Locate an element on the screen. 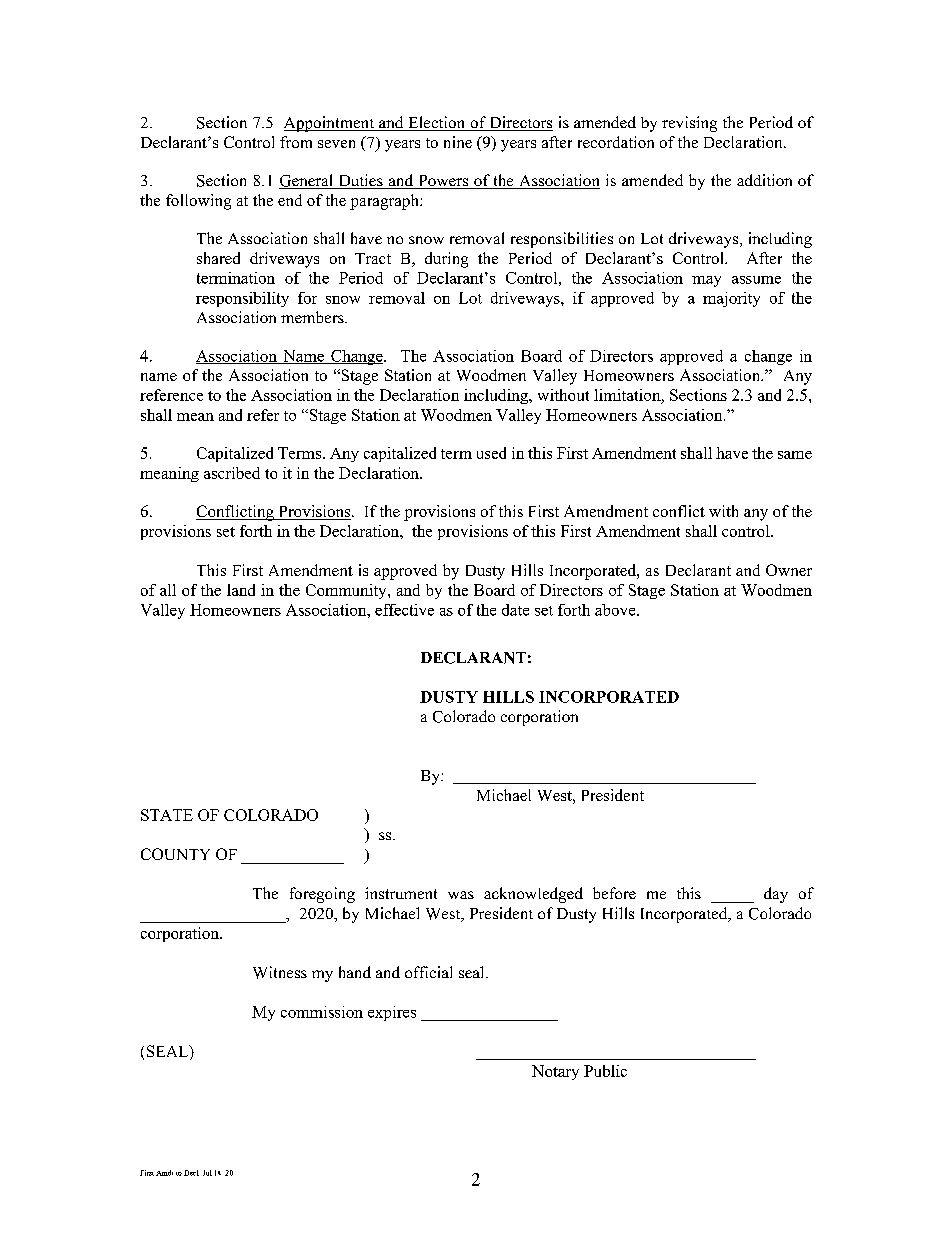  above is located at coordinates (616, 610).
